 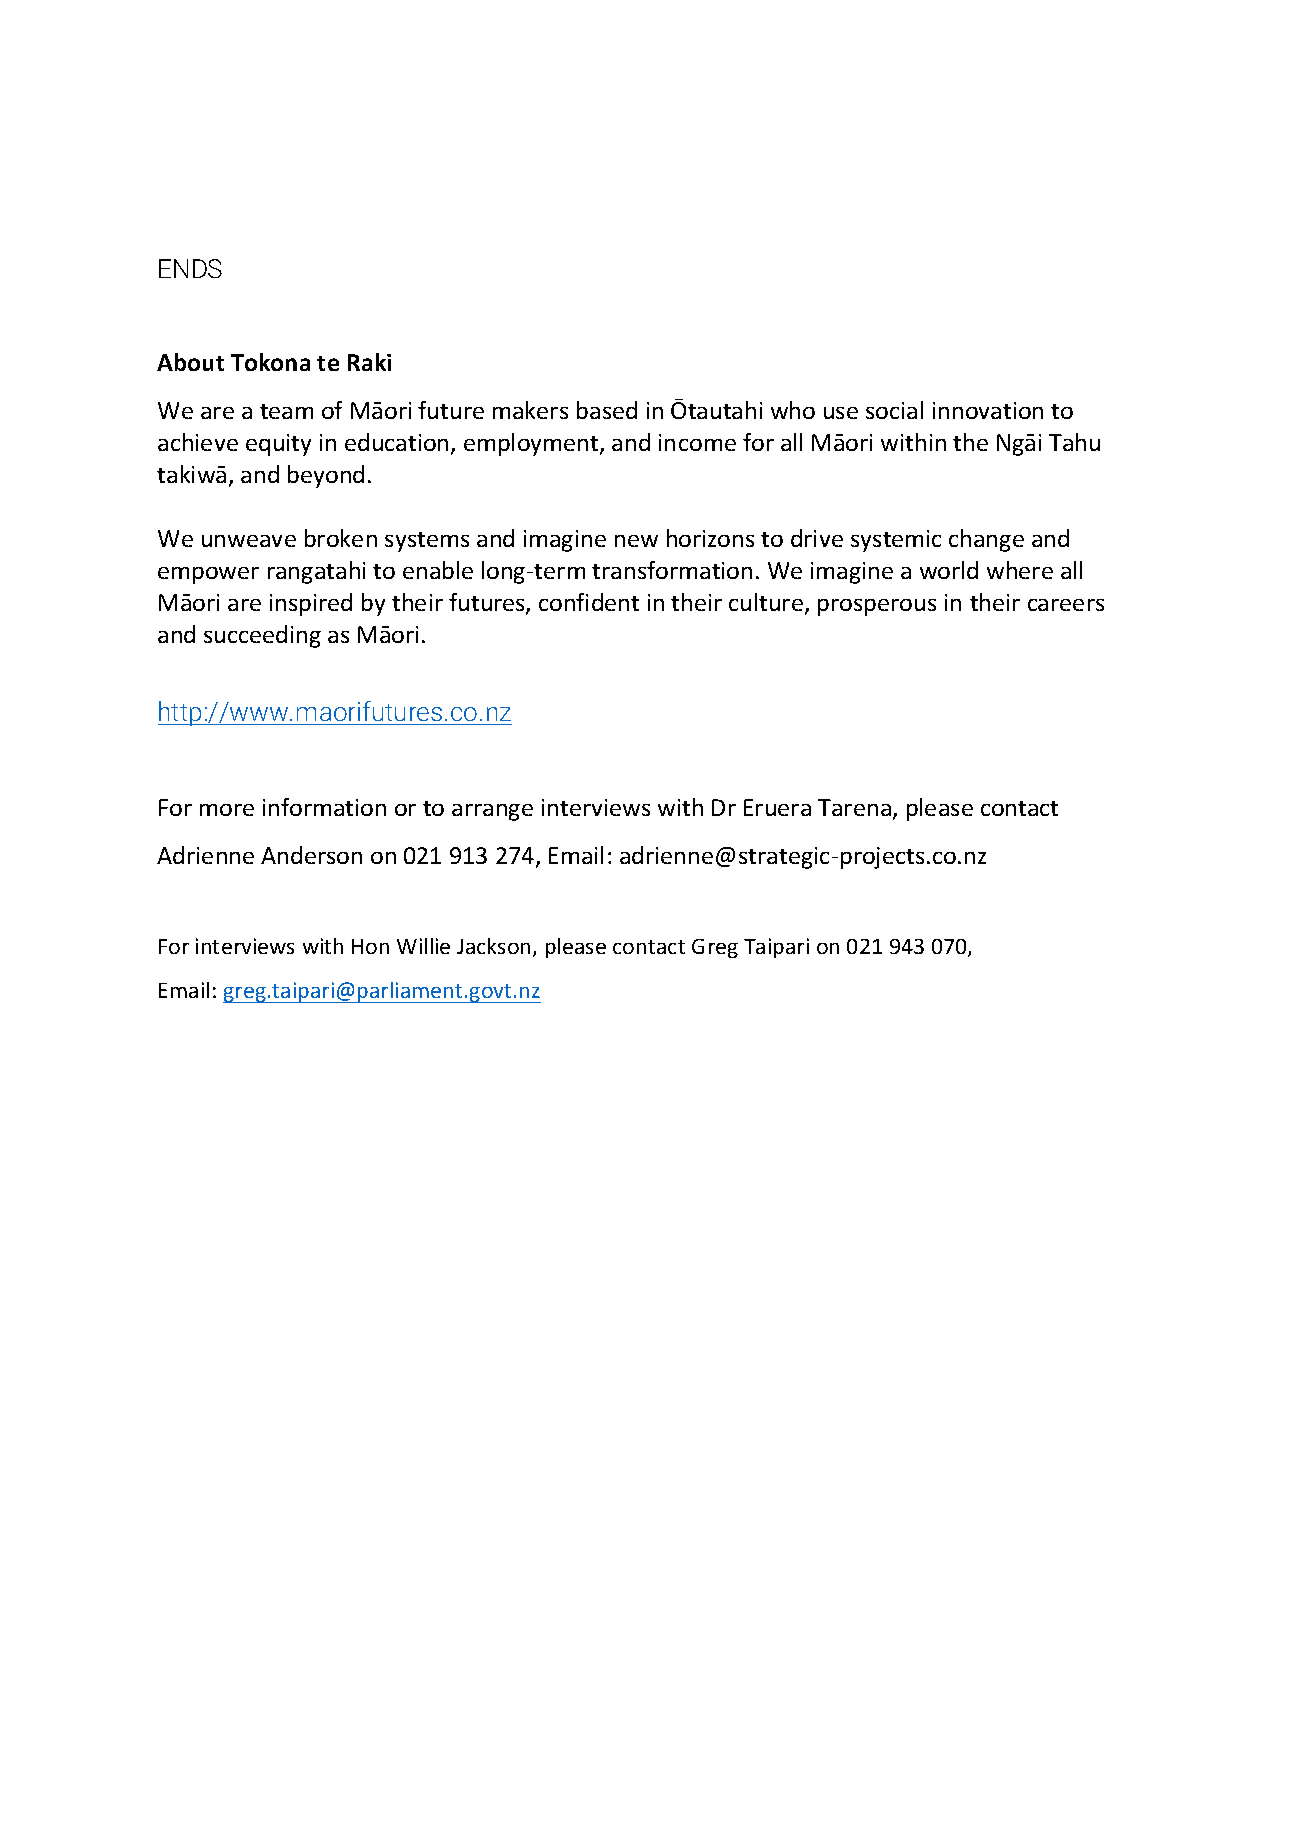 What do you see at coordinates (589, 602) in the image?
I see `confident` at bounding box center [589, 602].
